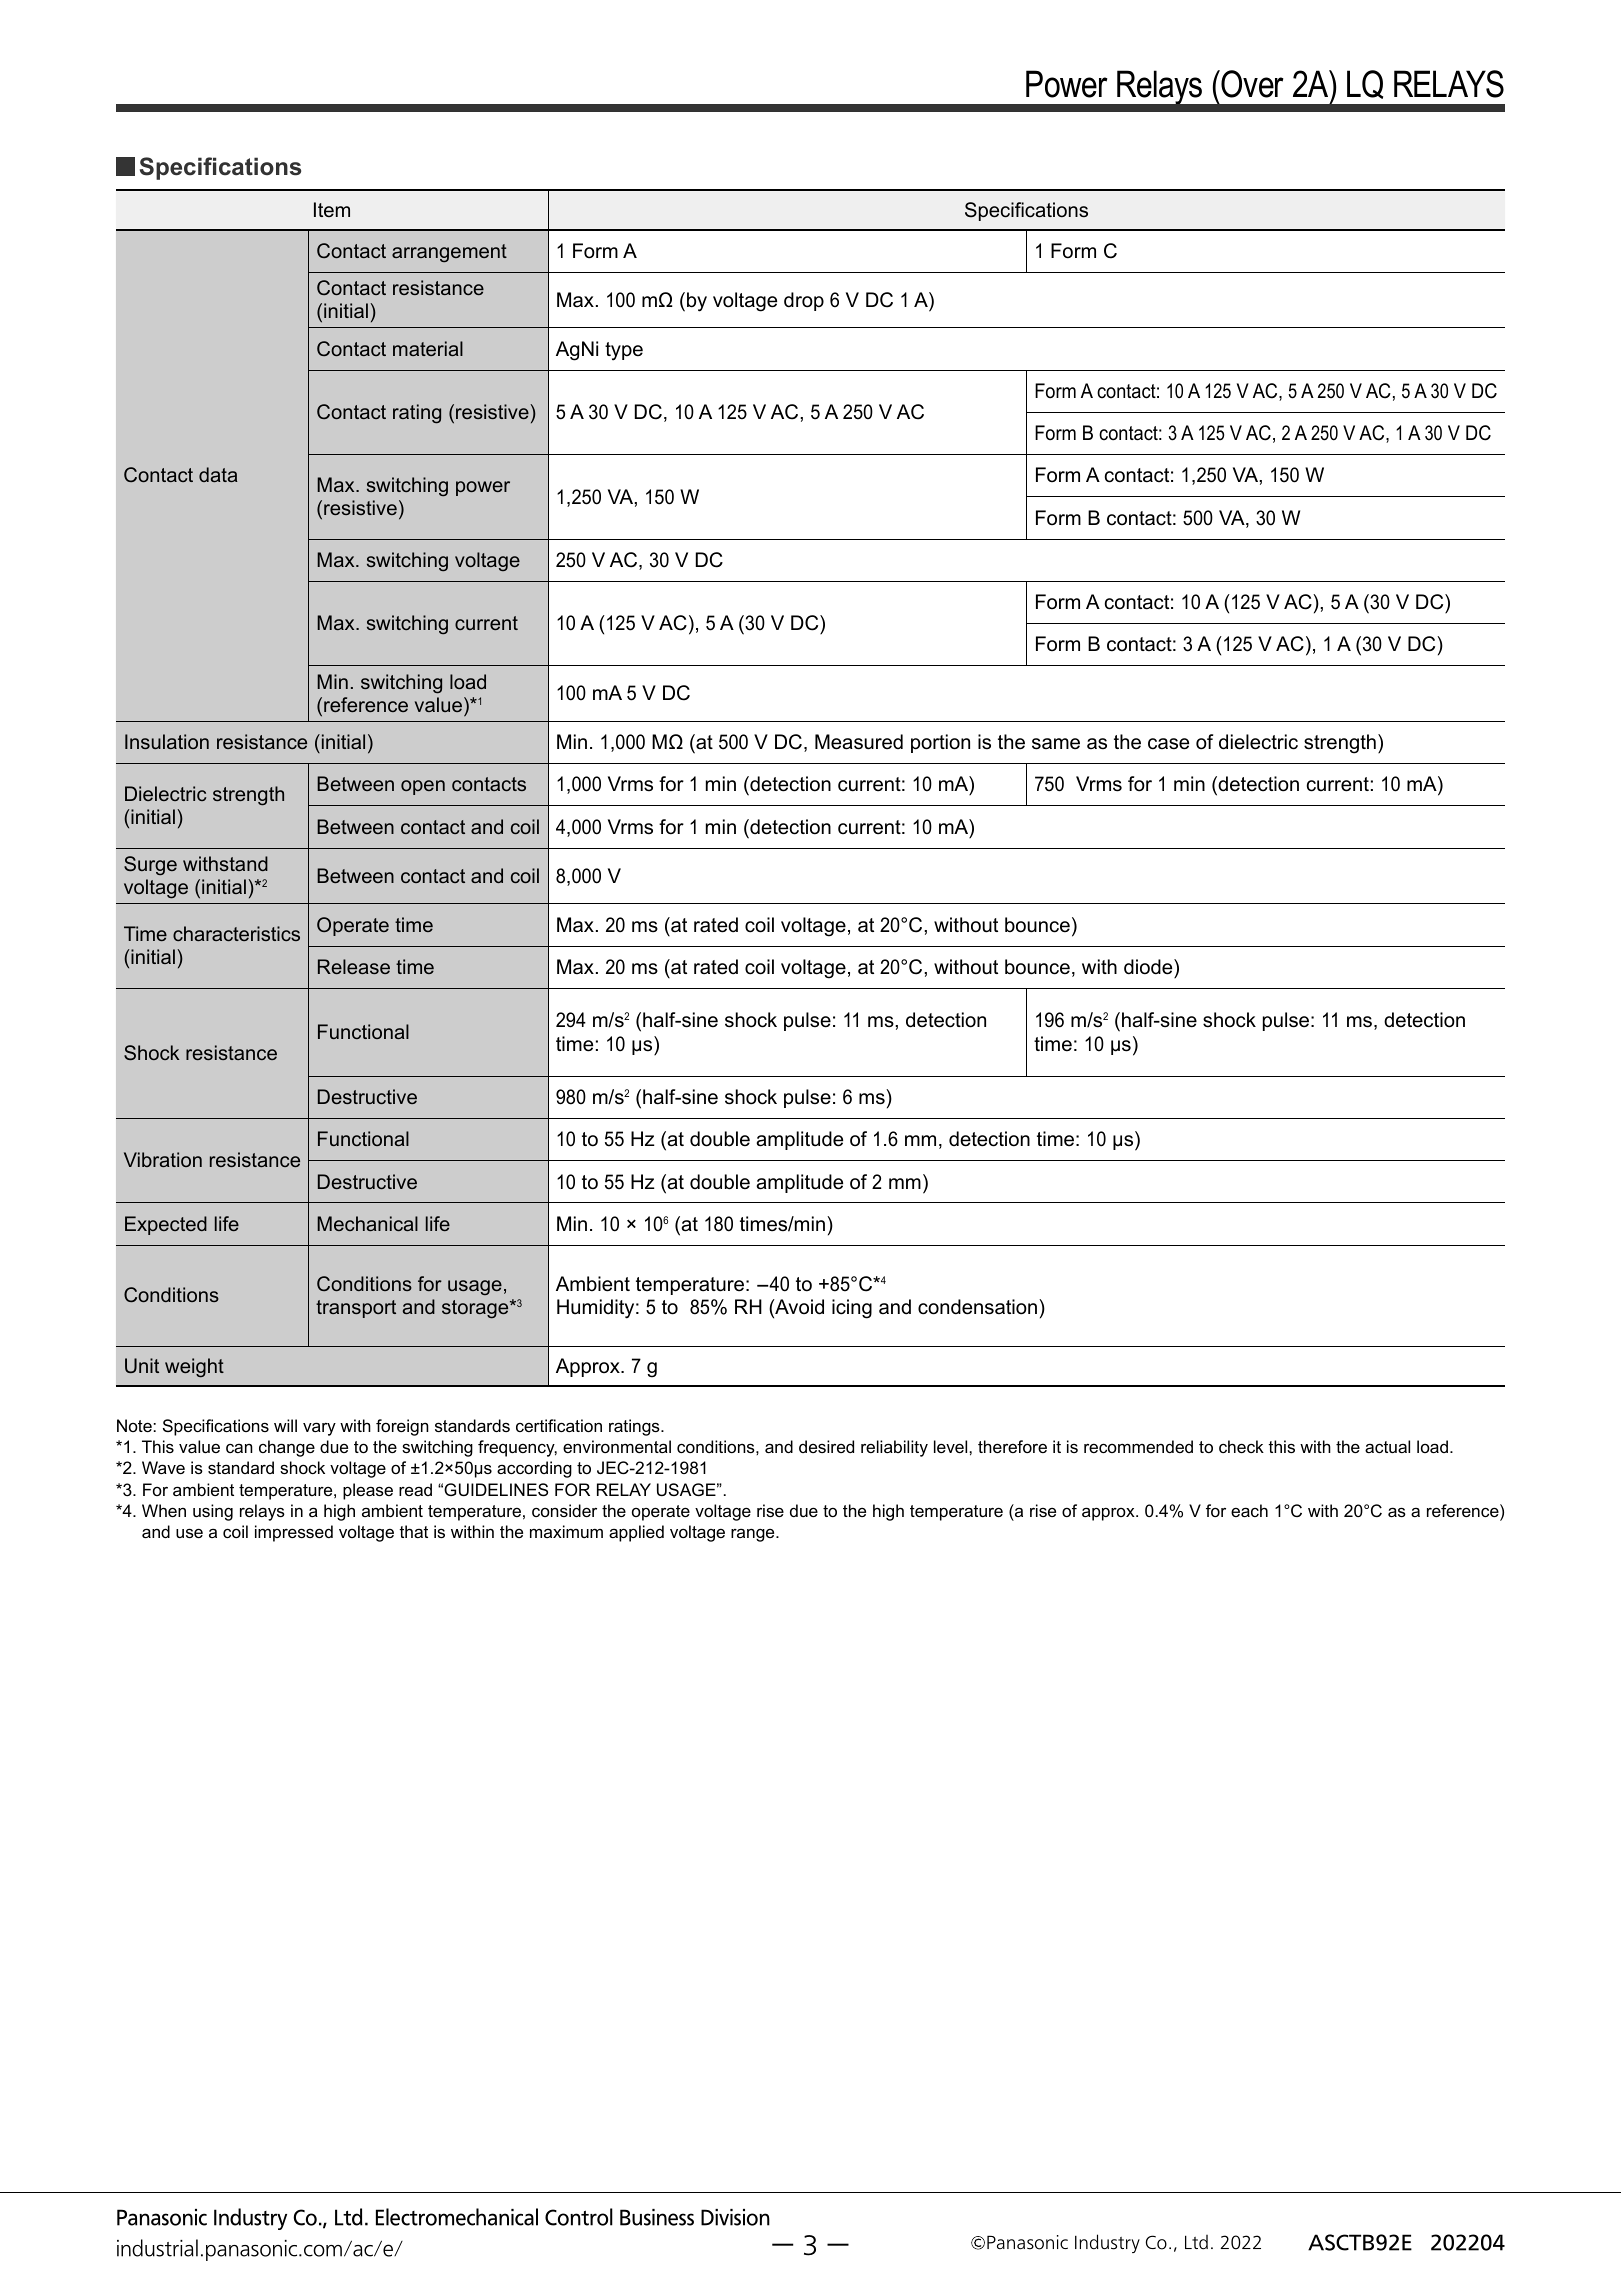 This screenshot has height=2293, width=1621. What do you see at coordinates (1252, 84) in the screenshot?
I see `Over` at bounding box center [1252, 84].
